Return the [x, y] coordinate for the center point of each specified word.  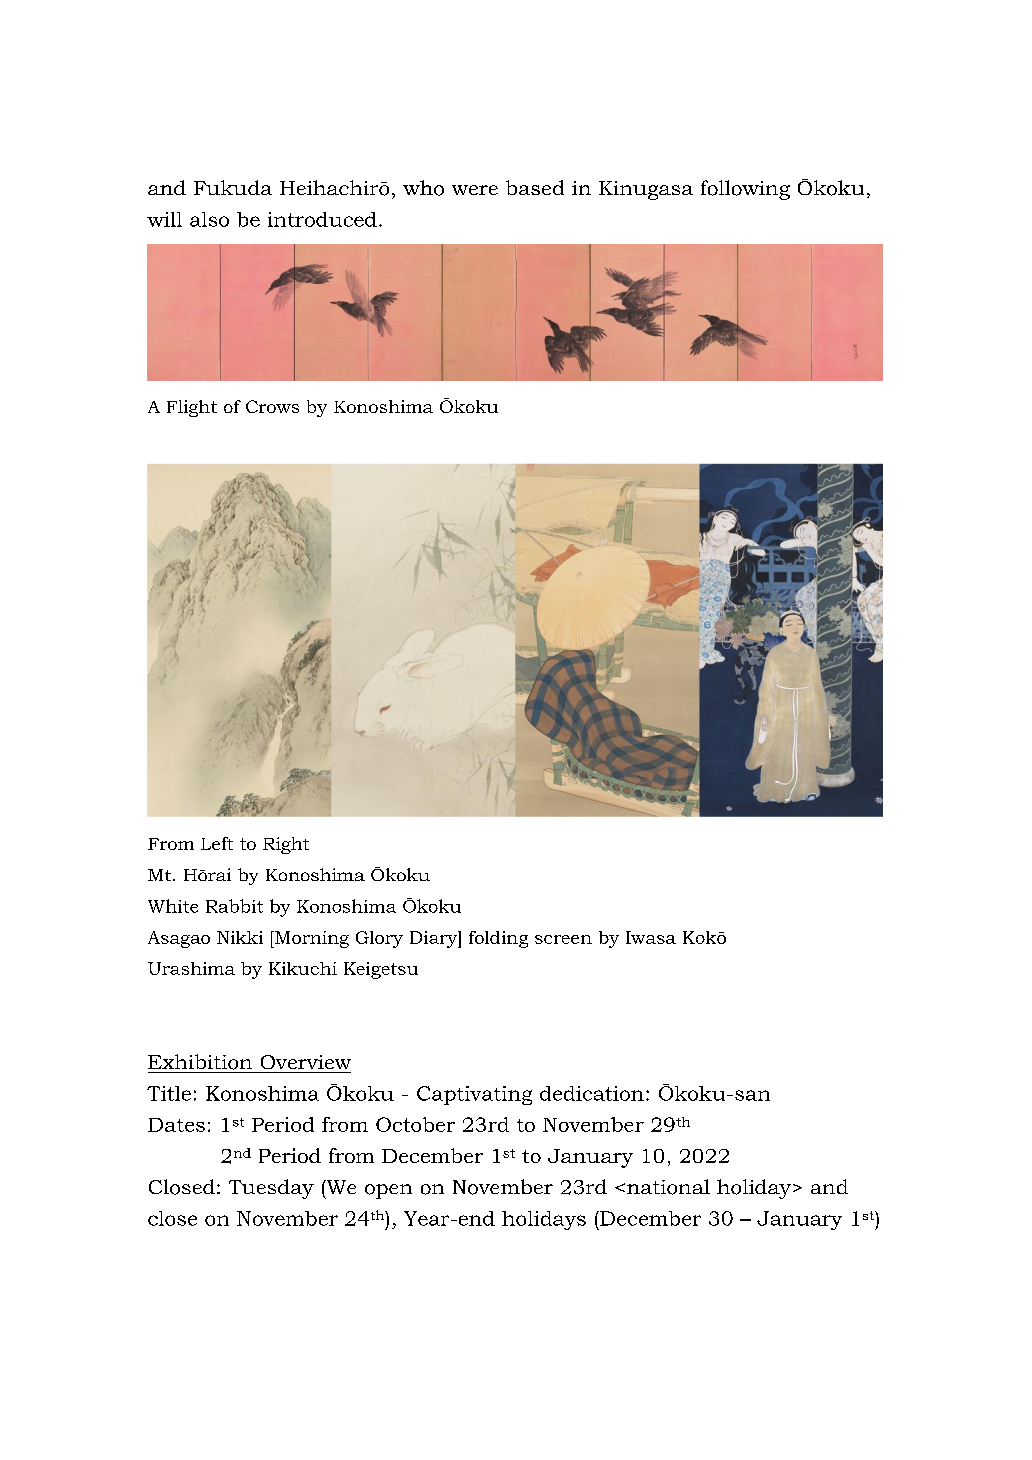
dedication [592, 1093]
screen [563, 939]
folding [498, 939]
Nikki [240, 937]
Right [286, 845]
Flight [192, 408]
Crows [272, 406]
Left [217, 843]
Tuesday [271, 1189]
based [535, 187]
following [745, 190]
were [475, 190]
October [415, 1124]
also [209, 219]
